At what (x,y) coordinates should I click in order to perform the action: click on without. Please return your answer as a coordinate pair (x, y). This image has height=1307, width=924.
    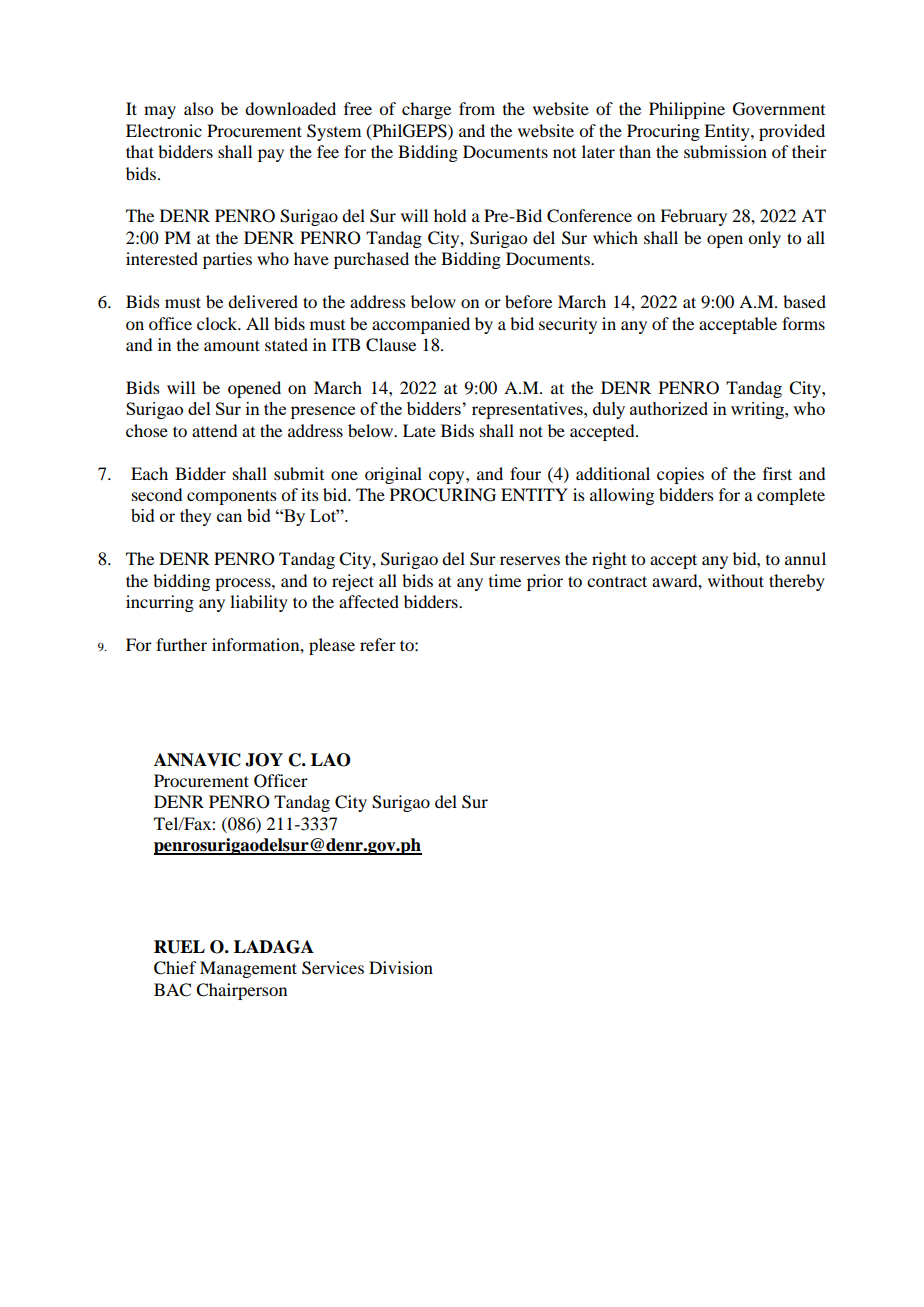
    Looking at the image, I should click on (736, 580).
